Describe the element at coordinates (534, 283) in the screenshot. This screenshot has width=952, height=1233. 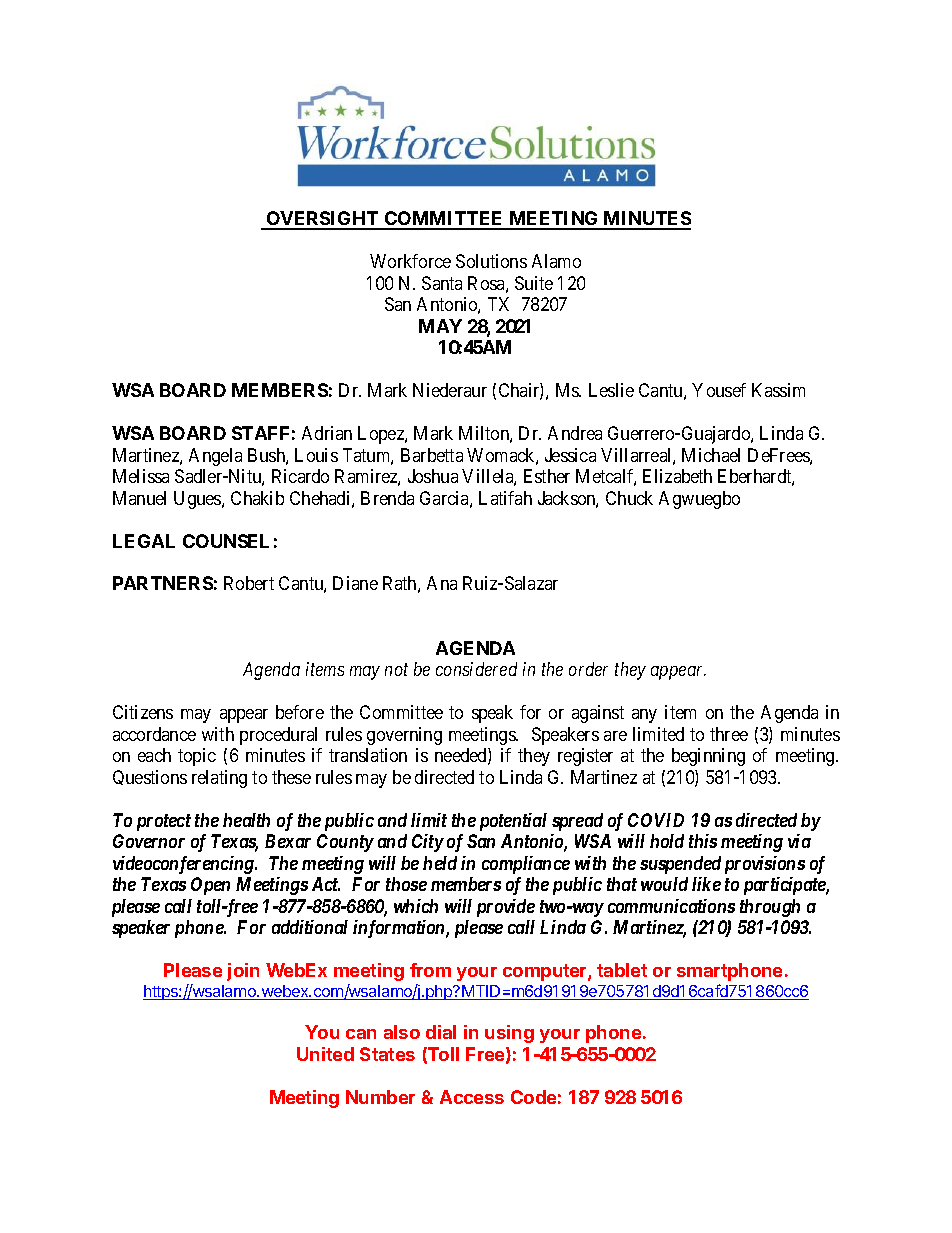
I see `Suite` at that location.
